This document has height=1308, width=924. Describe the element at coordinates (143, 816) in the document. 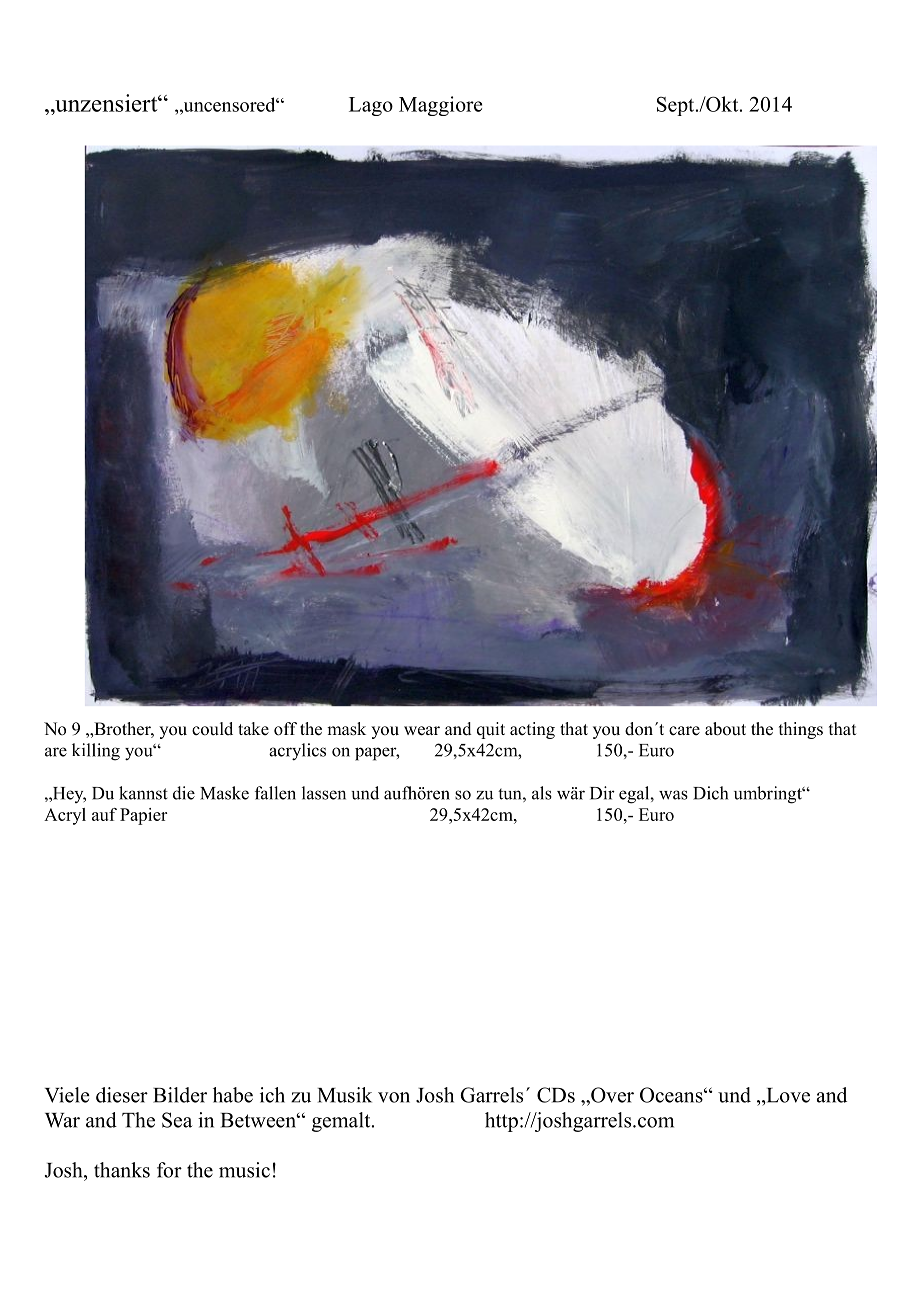

I see `Papier` at that location.
